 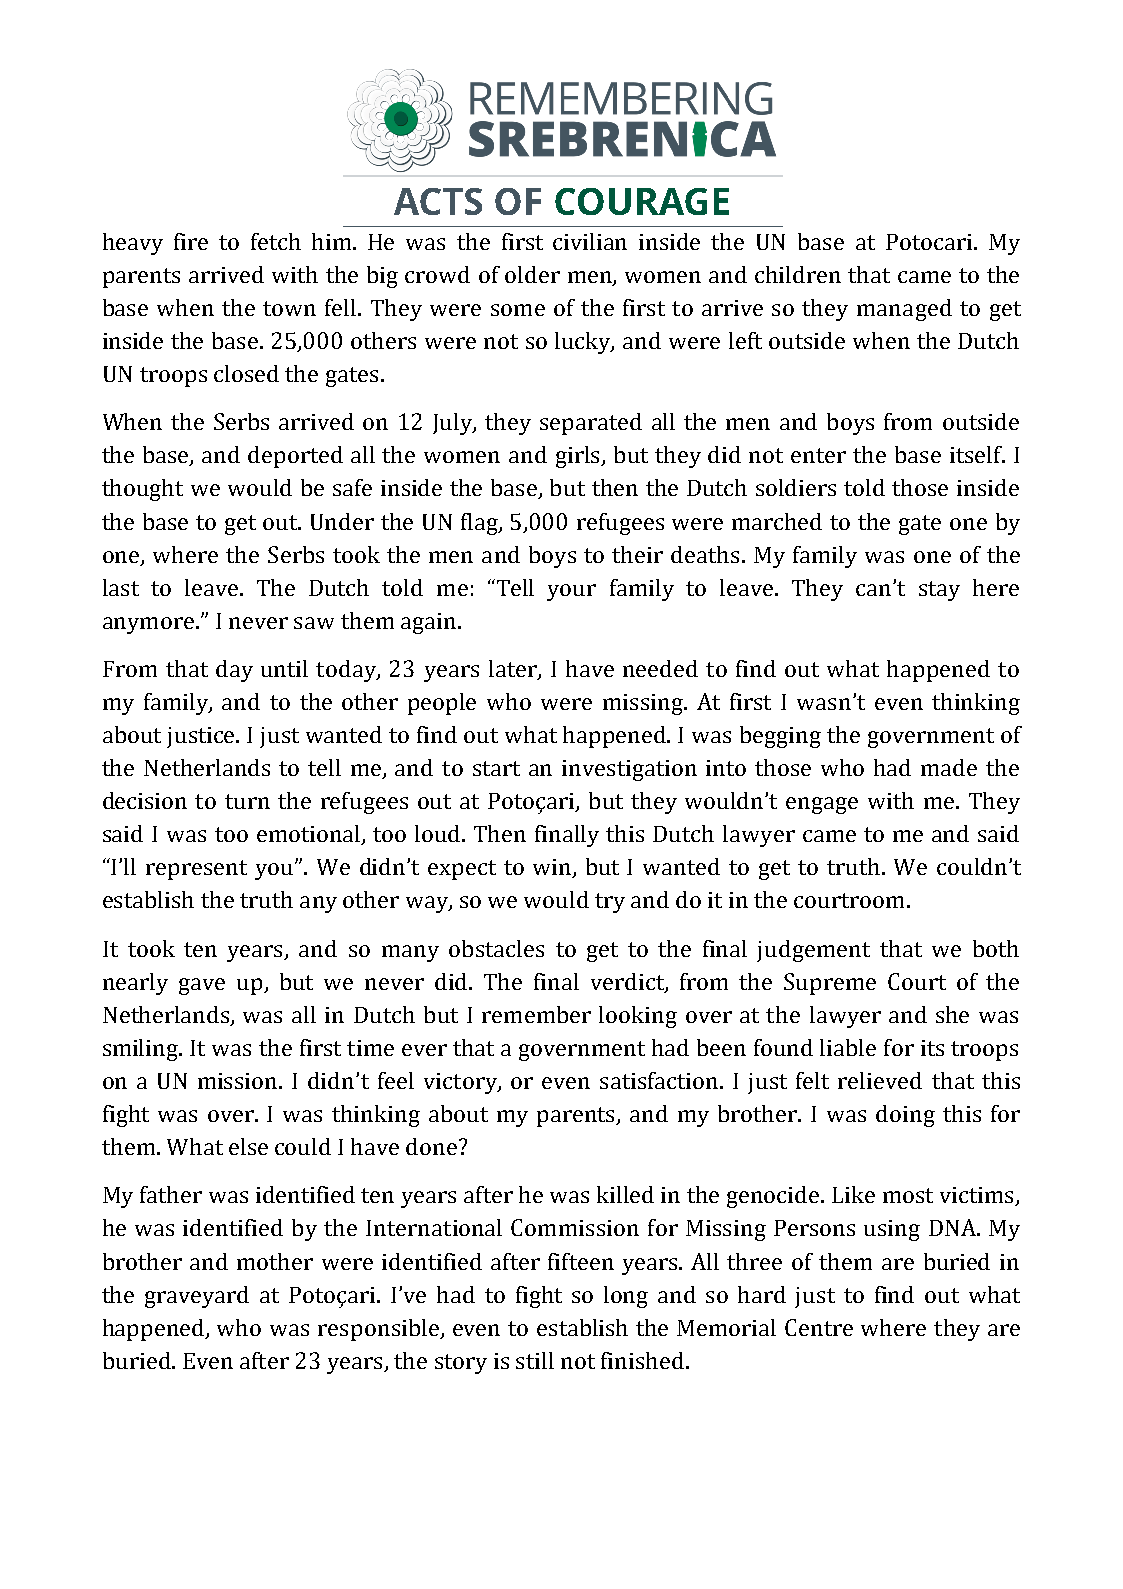 What do you see at coordinates (822, 805) in the screenshot?
I see `engage` at bounding box center [822, 805].
